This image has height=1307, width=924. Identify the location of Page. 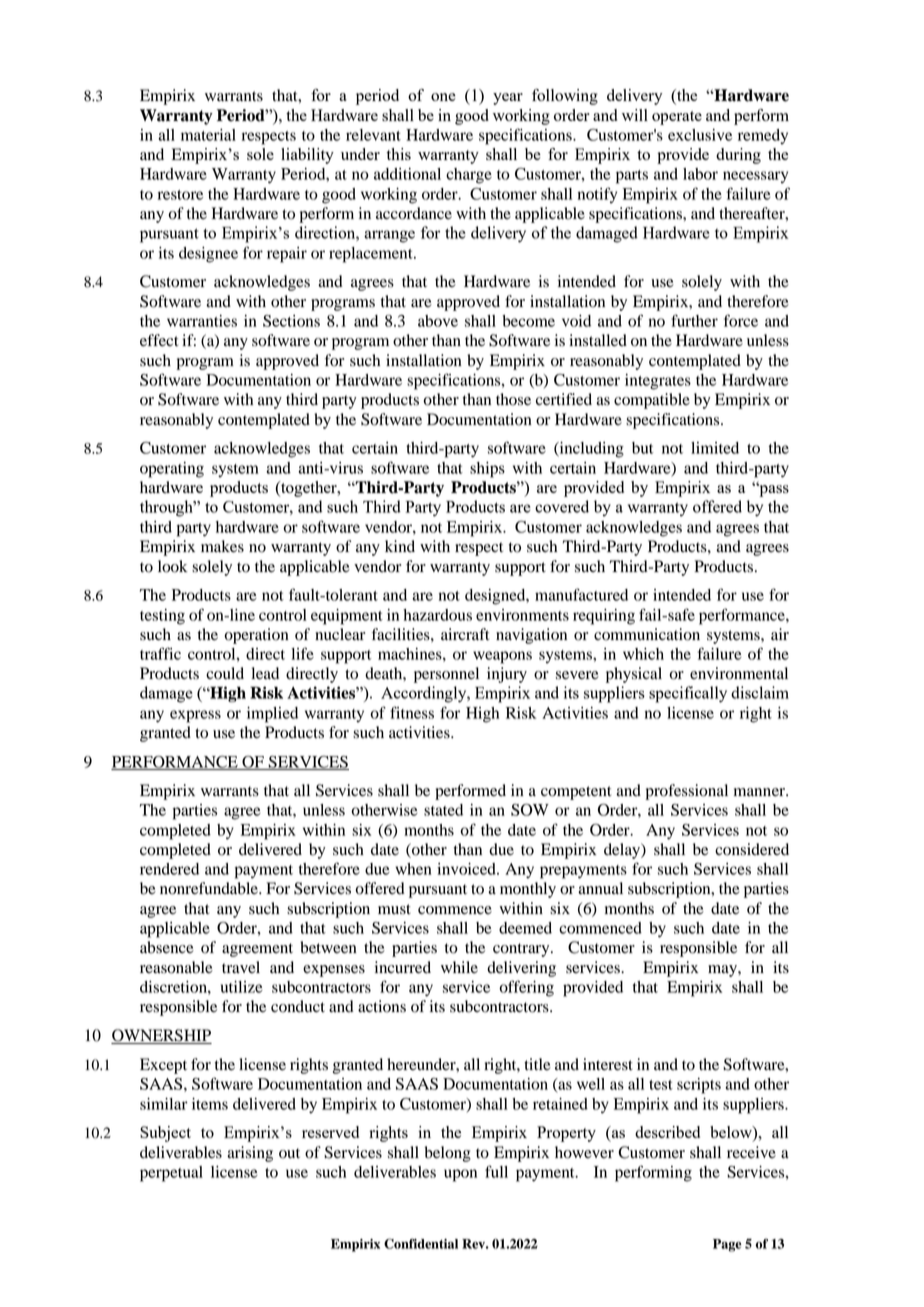
(727, 1245).
